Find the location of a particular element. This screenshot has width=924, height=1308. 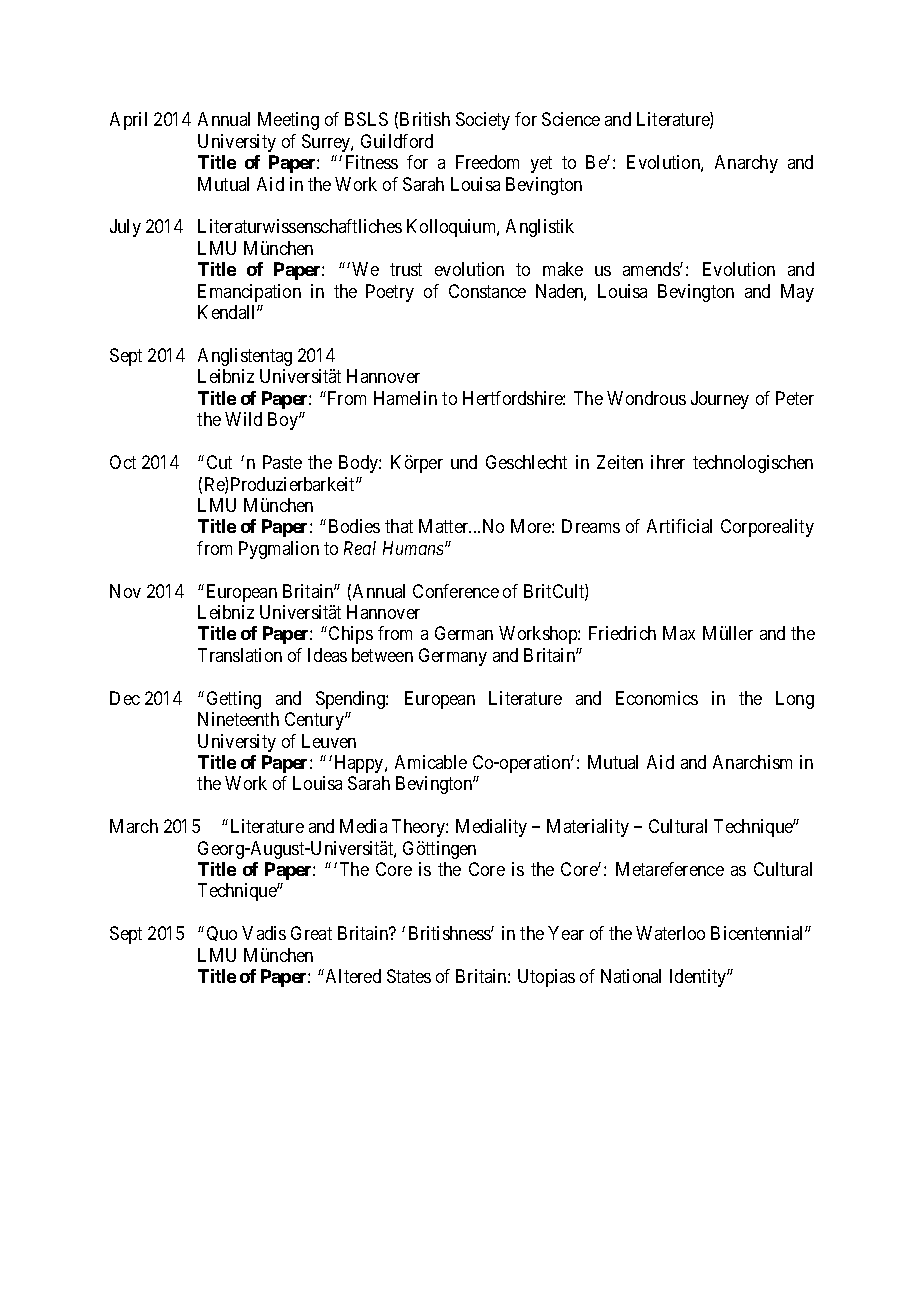

Freedom is located at coordinates (487, 162).
